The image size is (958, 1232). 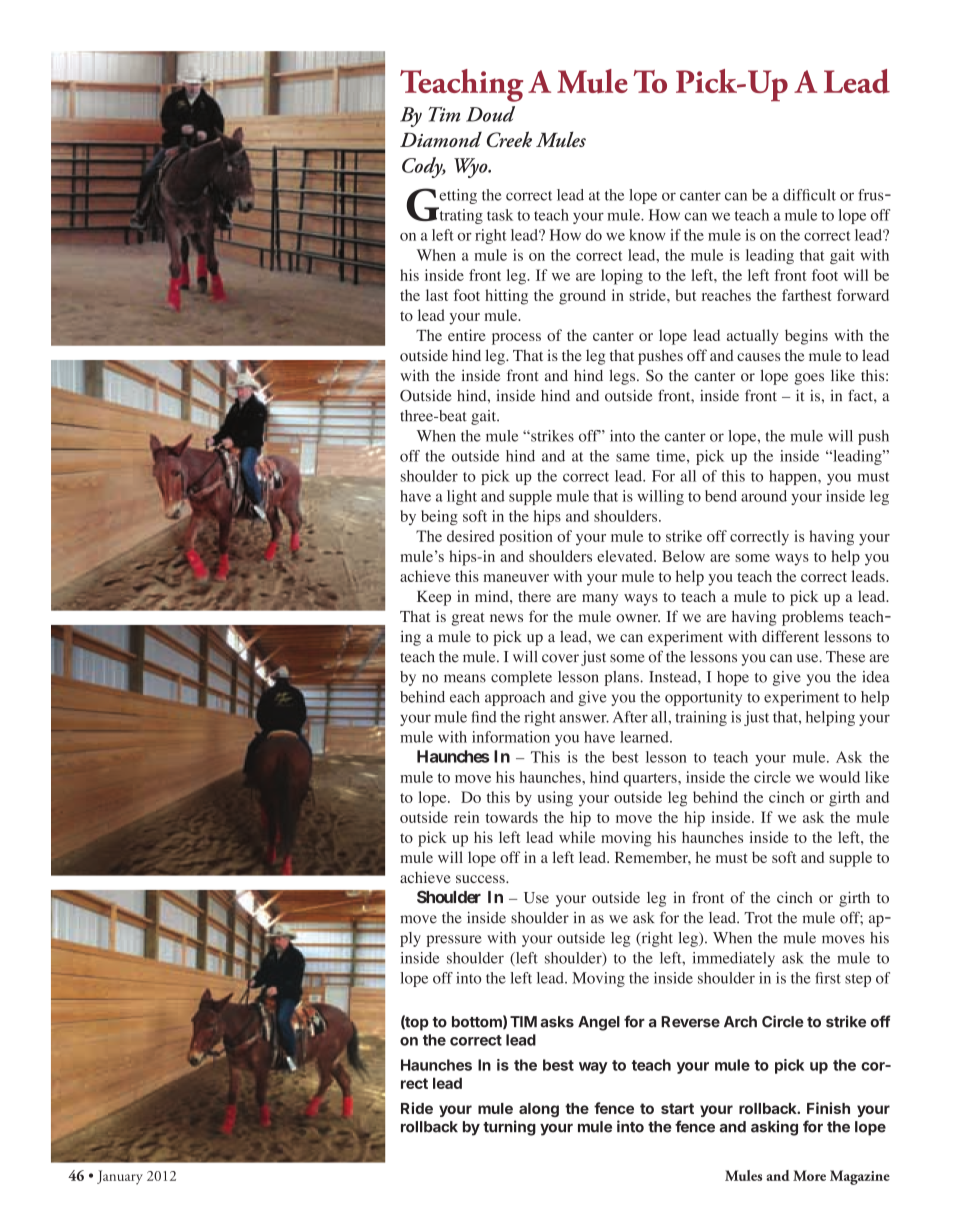 What do you see at coordinates (509, 139) in the screenshot?
I see `Creek` at bounding box center [509, 139].
